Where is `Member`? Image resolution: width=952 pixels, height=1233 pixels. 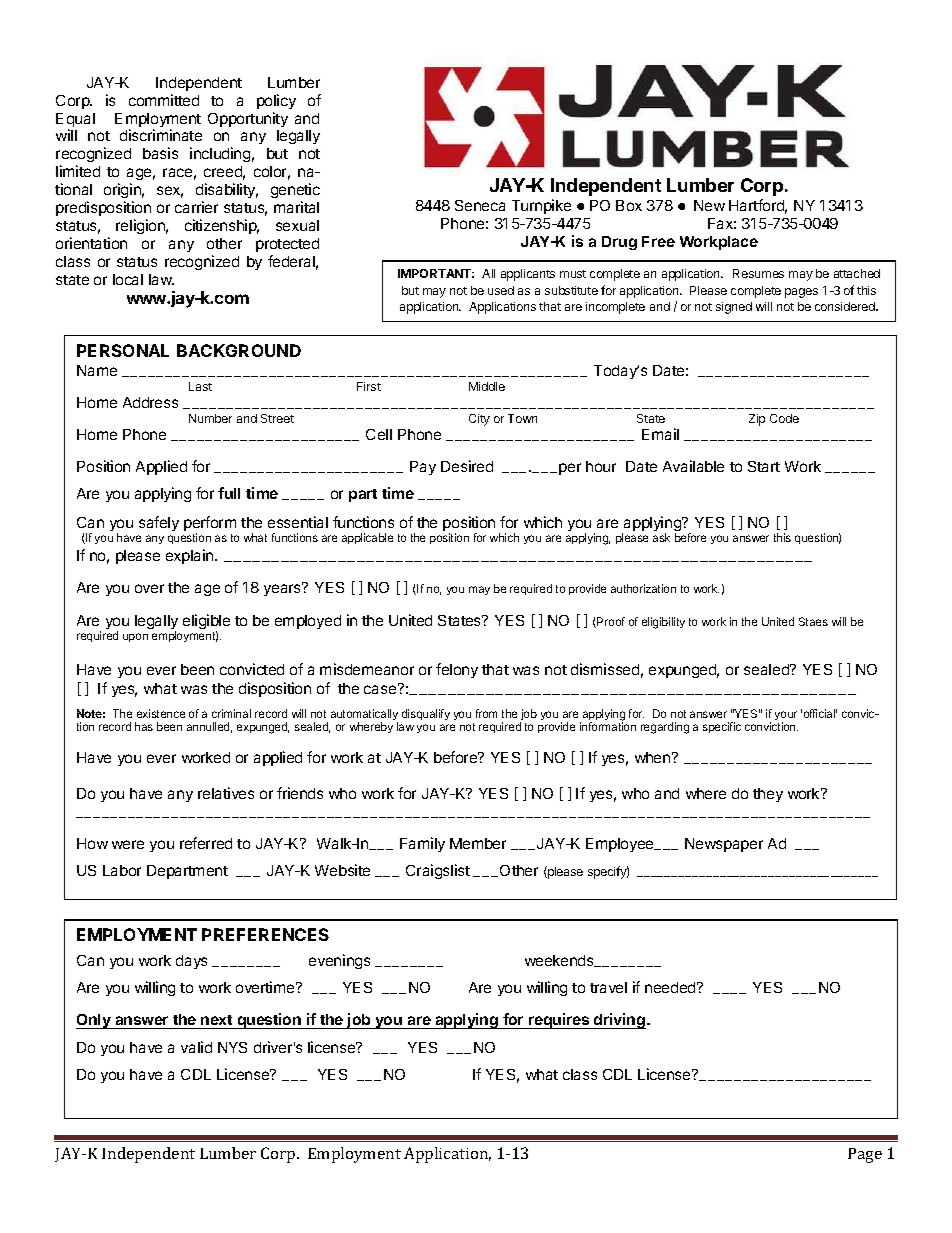
Member is located at coordinates (478, 843).
